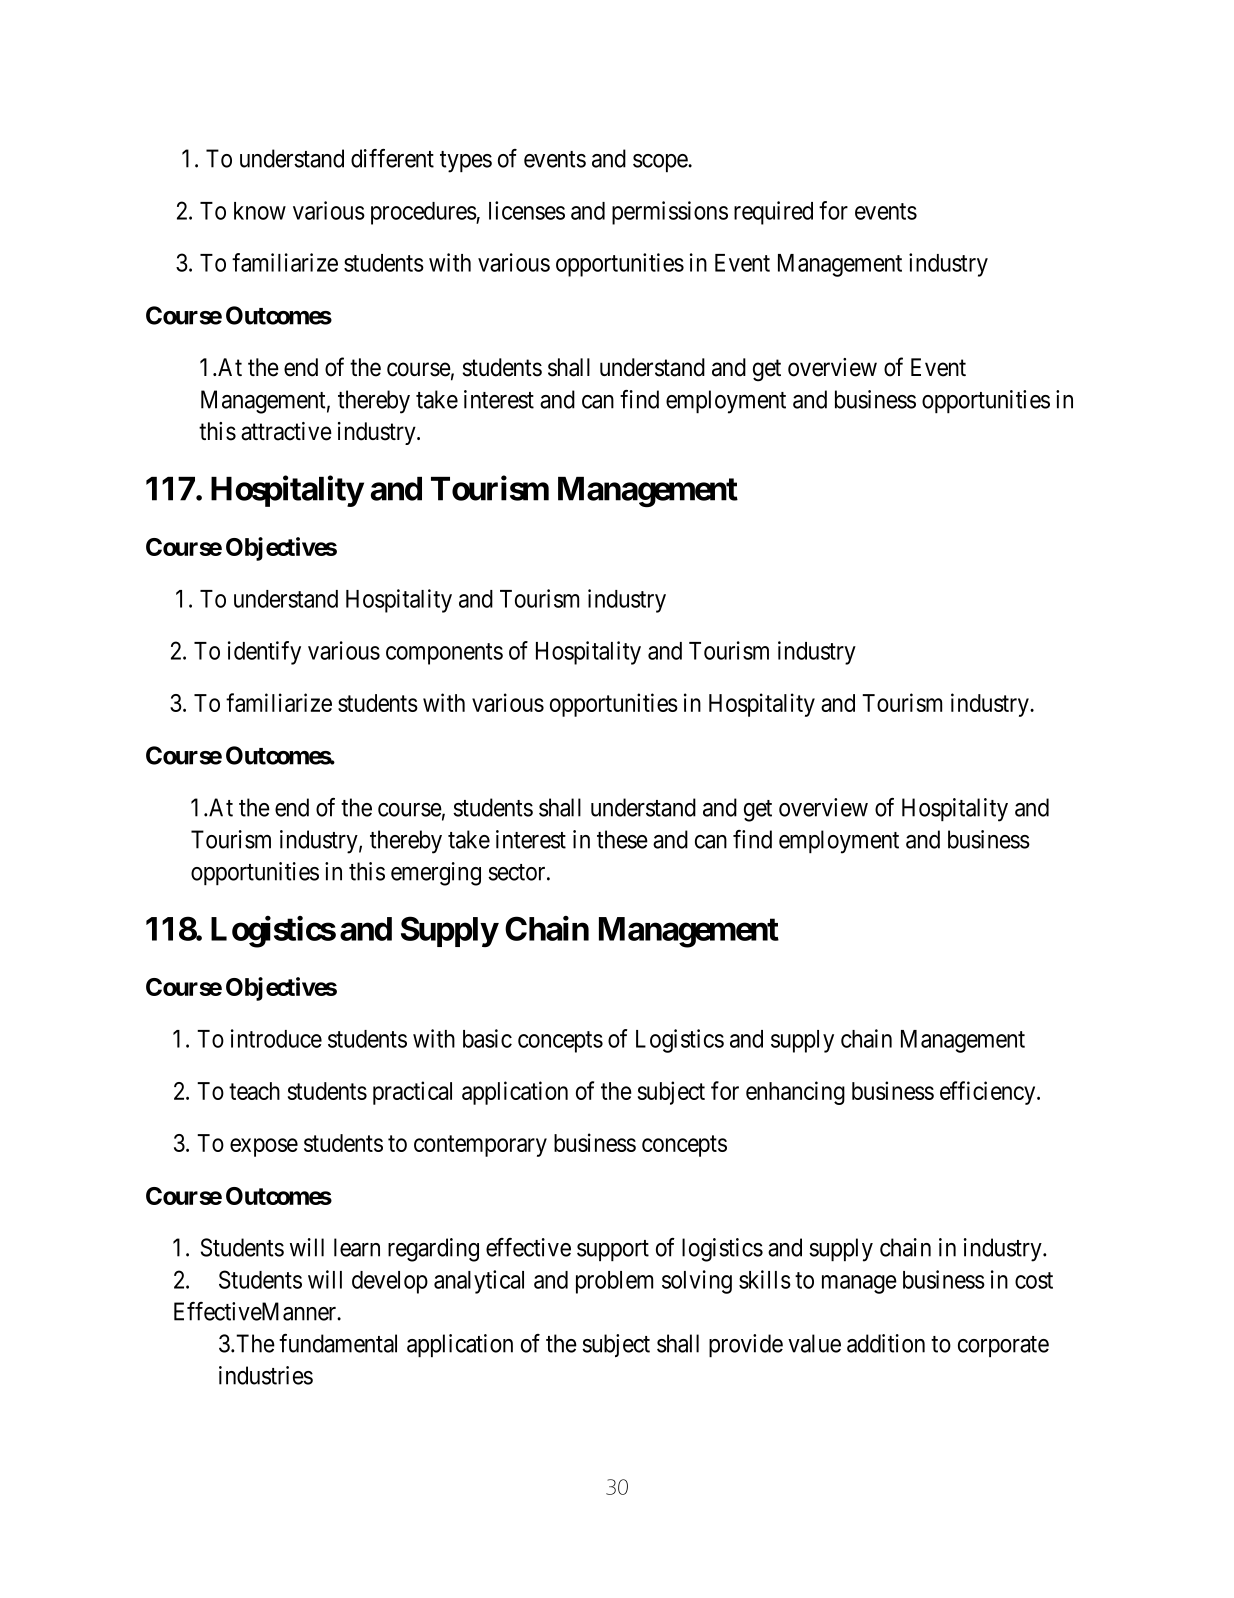  What do you see at coordinates (338, 1343) in the page?
I see `fundamental` at bounding box center [338, 1343].
